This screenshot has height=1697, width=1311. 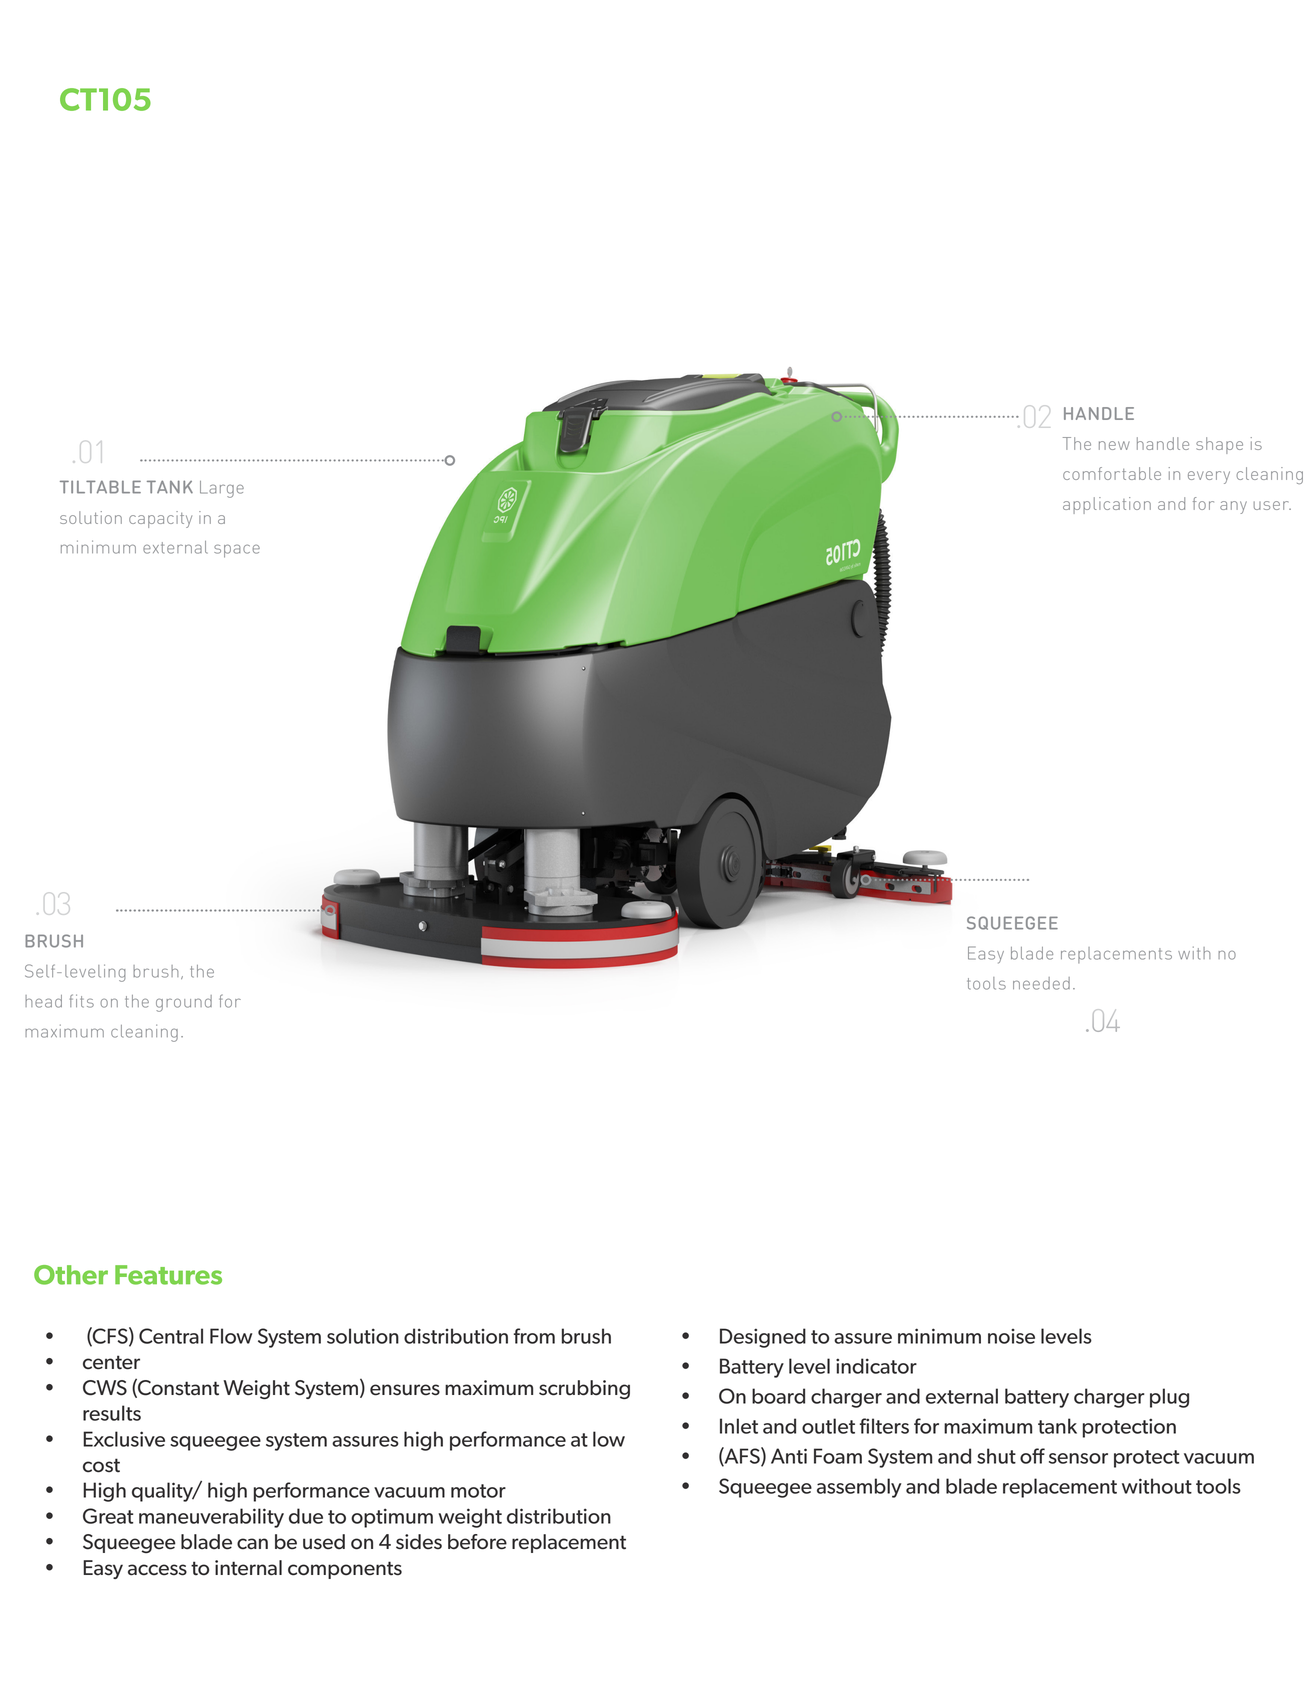 I want to click on Designed, so click(x=763, y=1338).
